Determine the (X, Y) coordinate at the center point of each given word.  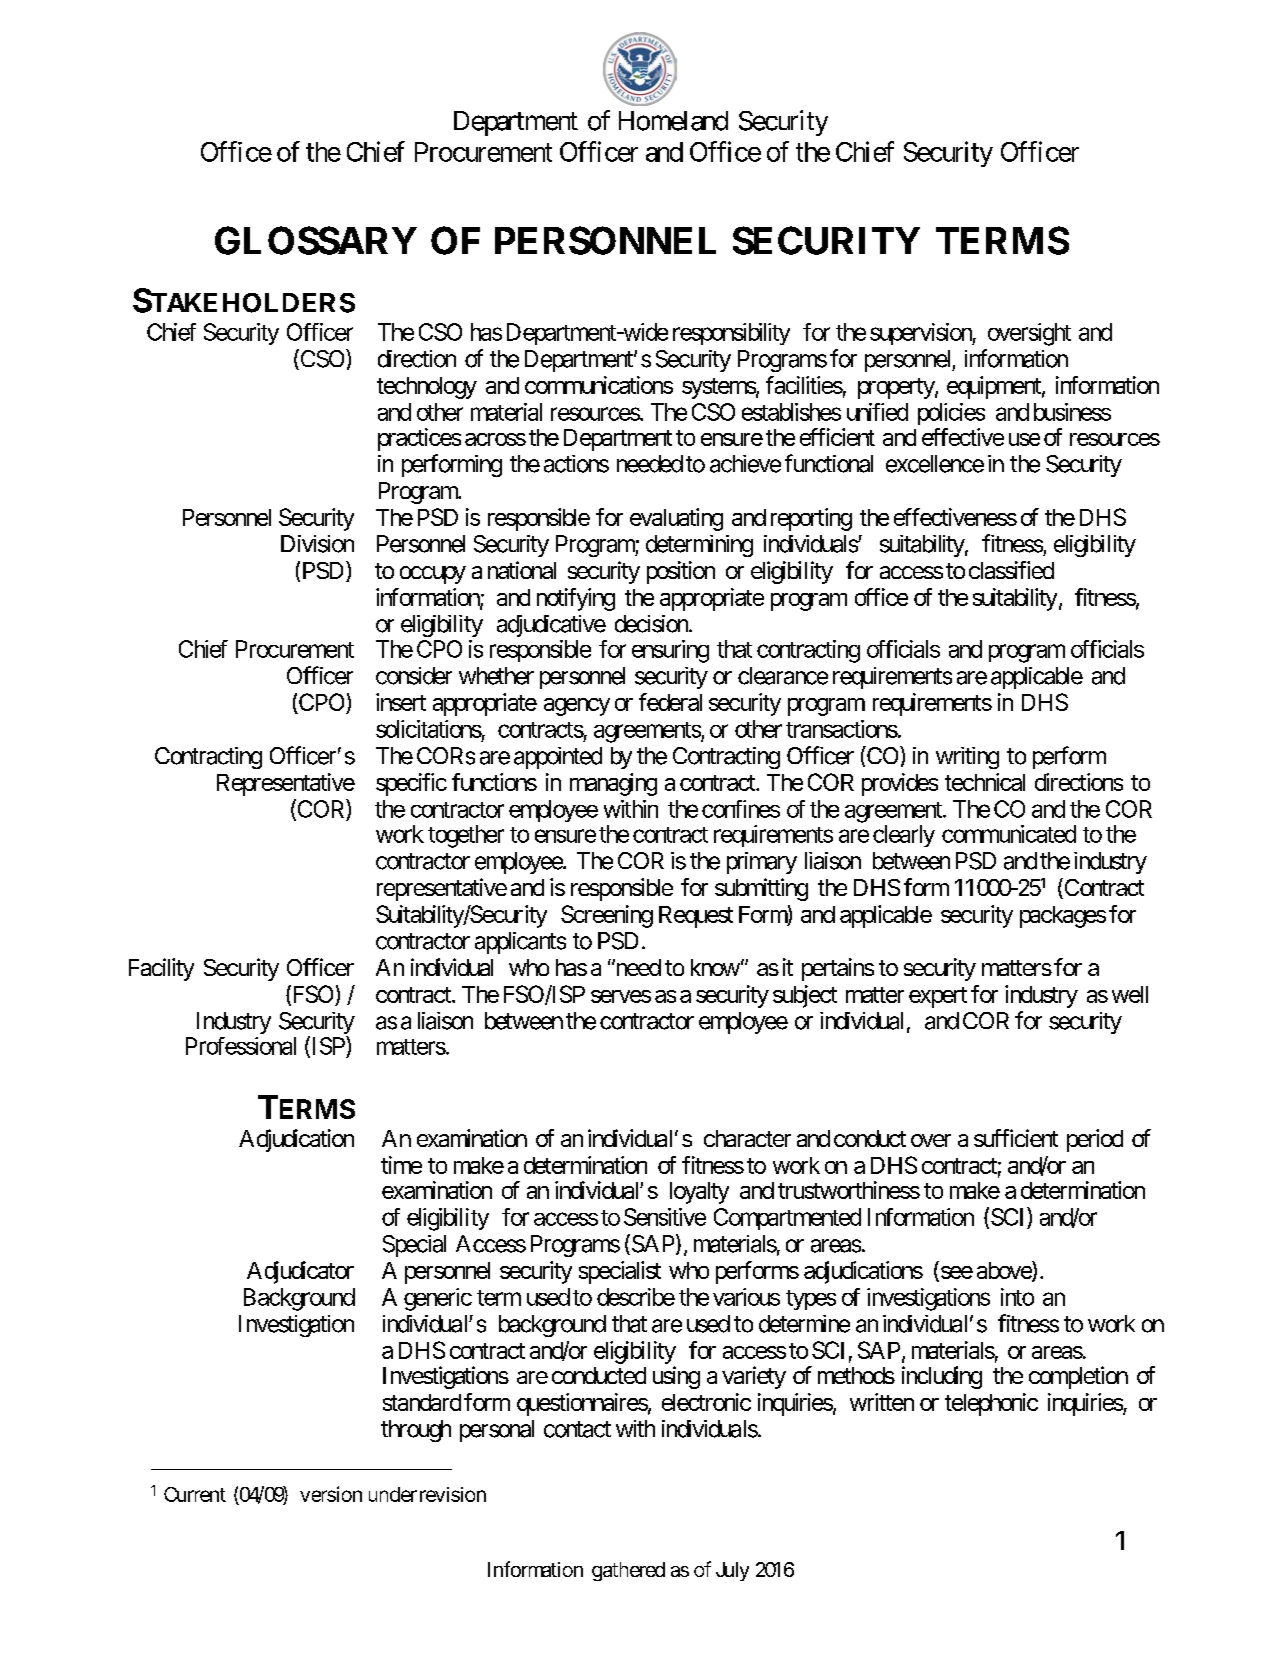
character (747, 1138)
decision (652, 624)
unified (877, 412)
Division (317, 544)
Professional (241, 1046)
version (331, 1494)
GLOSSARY (316, 240)
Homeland (673, 121)
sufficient (1016, 1138)
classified (1011, 570)
